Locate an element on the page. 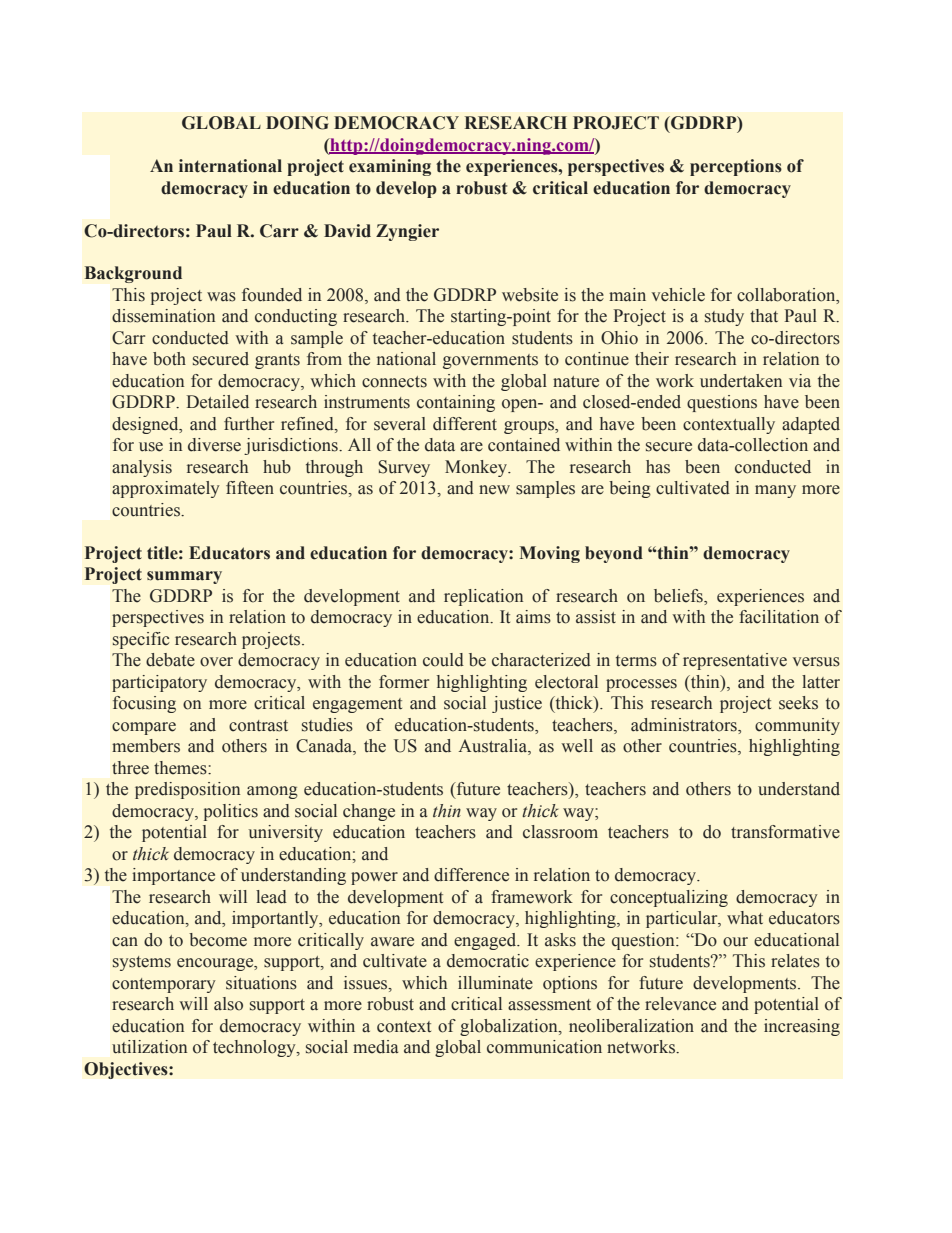 The height and width of the image is (1233, 952). perceptions is located at coordinates (736, 167).
